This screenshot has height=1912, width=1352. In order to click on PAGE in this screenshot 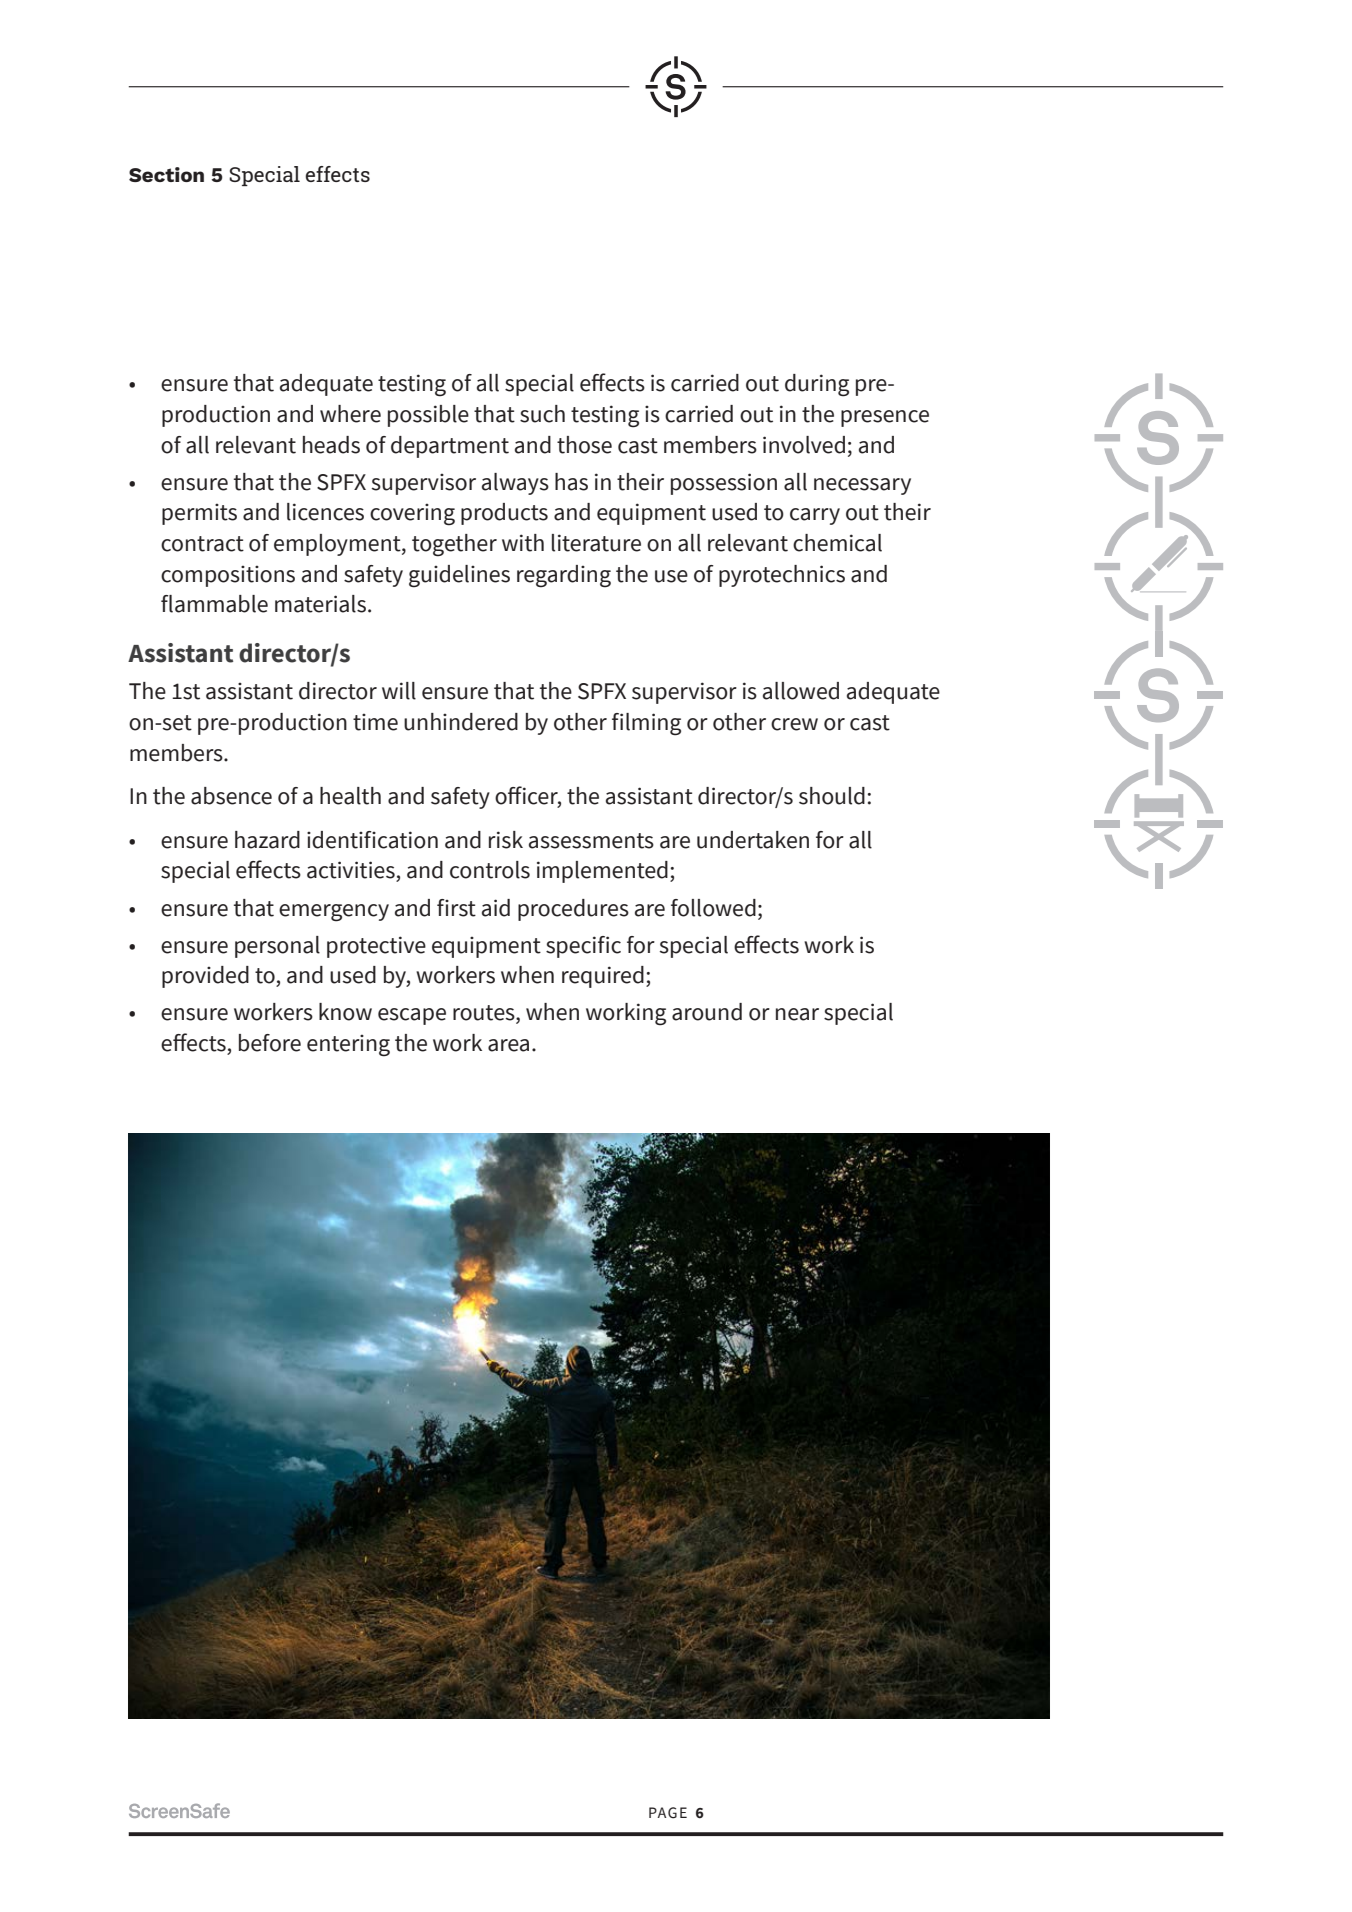, I will do `click(668, 1813)`.
